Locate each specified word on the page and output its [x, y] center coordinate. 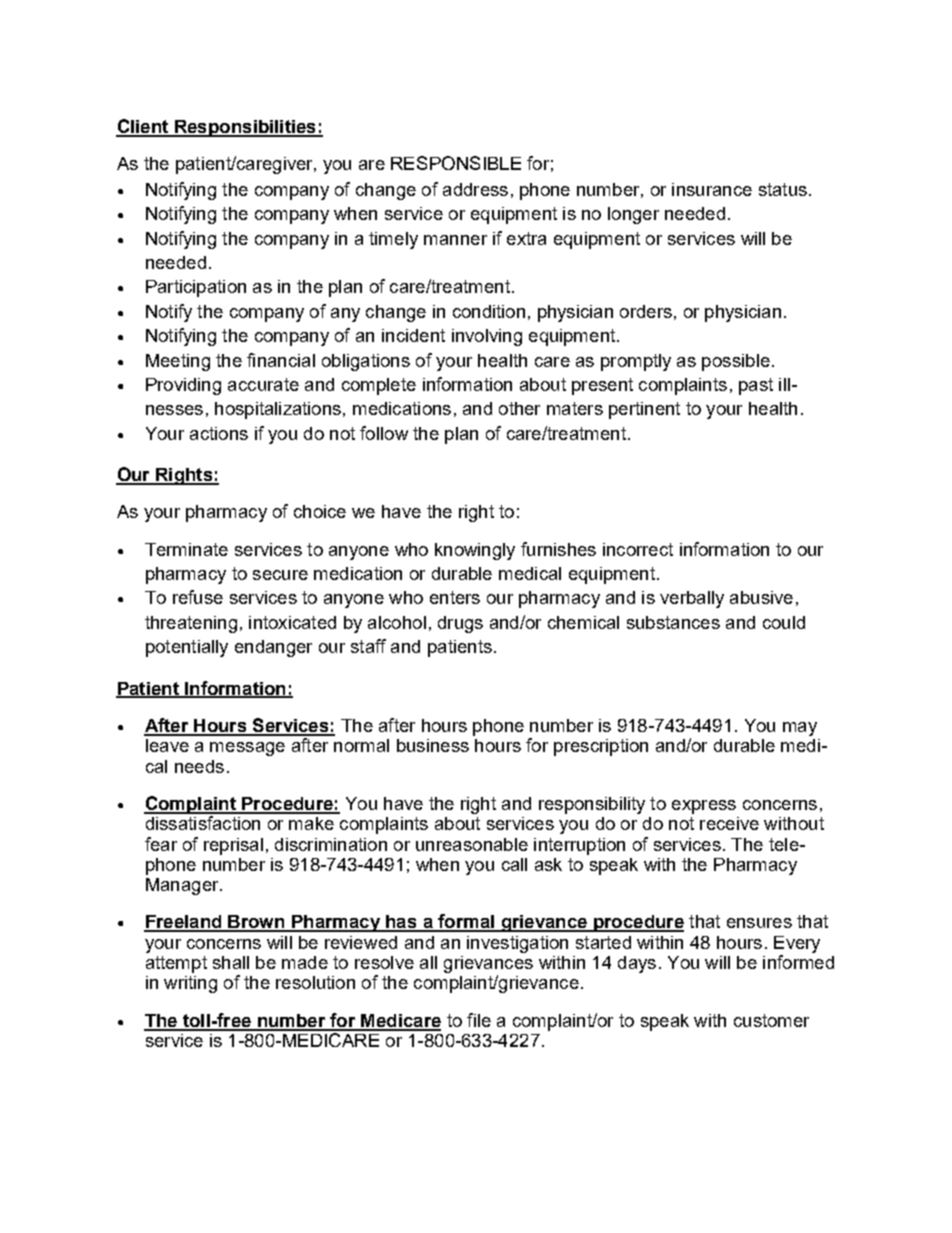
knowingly [475, 551]
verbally [692, 599]
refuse [198, 597]
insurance [712, 189]
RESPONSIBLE [456, 163]
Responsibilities [245, 128]
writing [190, 984]
